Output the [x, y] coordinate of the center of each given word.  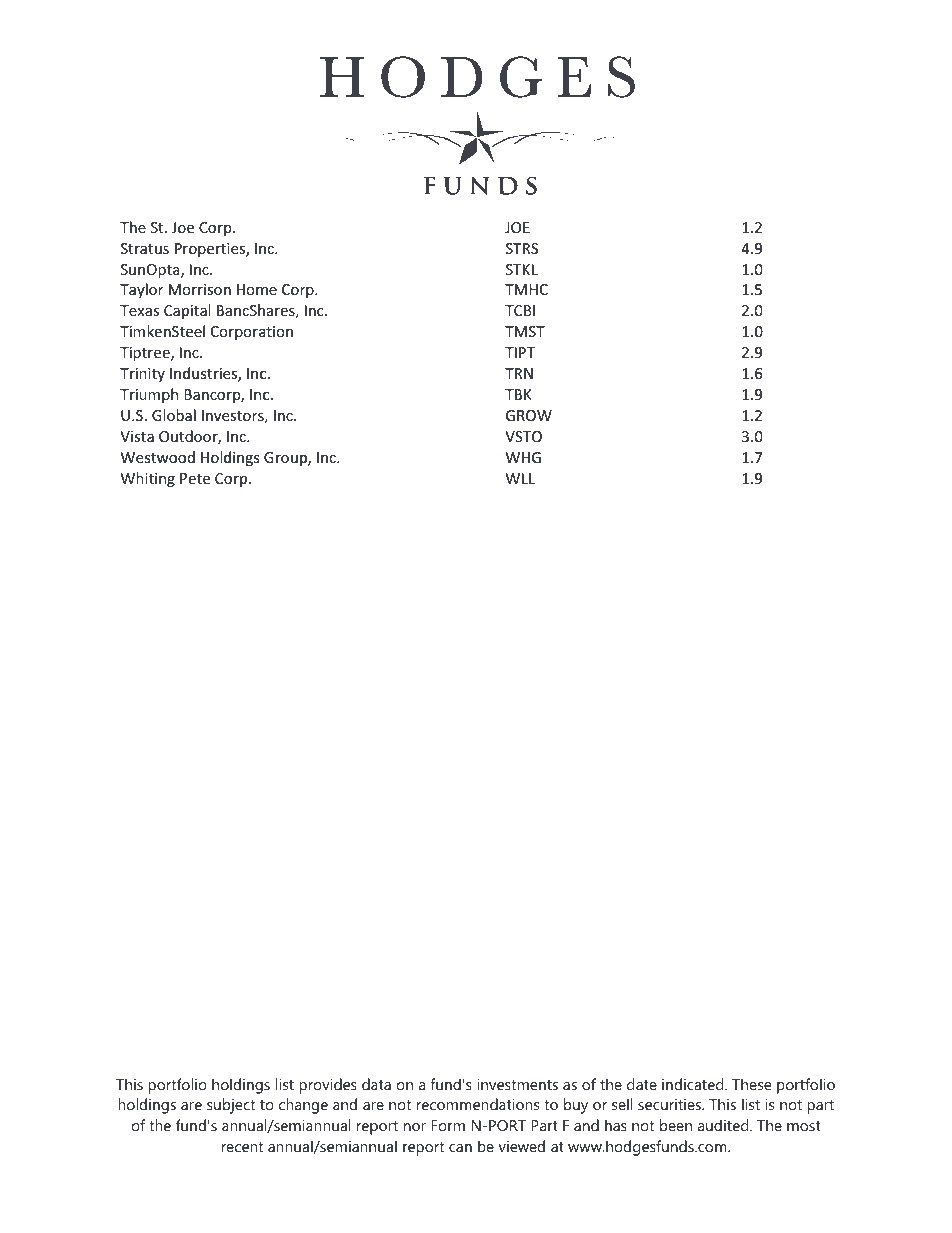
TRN [519, 373]
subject [231, 1106]
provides [328, 1086]
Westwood [158, 457]
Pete [195, 478]
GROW [529, 415]
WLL [520, 478]
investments [517, 1084]
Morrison [200, 289]
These [752, 1084]
